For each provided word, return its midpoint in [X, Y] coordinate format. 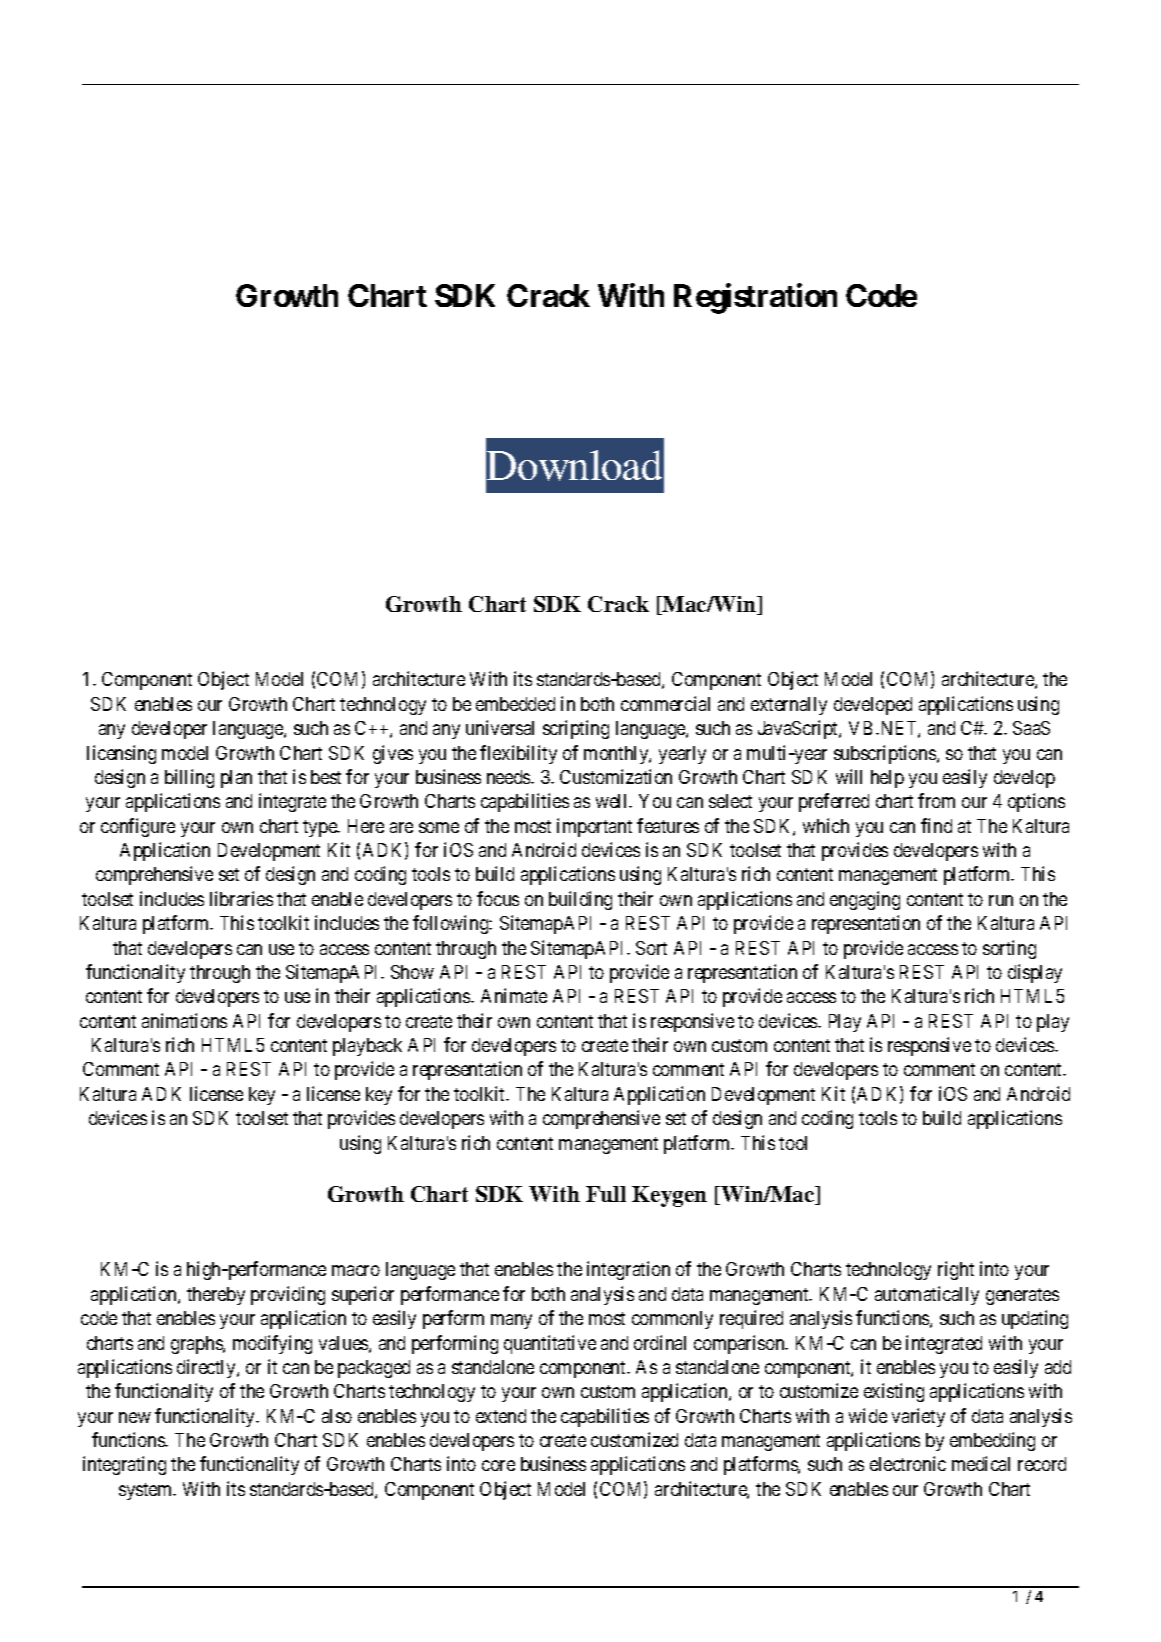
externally [789, 706]
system [147, 1491]
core [498, 1465]
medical [981, 1463]
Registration [755, 299]
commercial [665, 703]
